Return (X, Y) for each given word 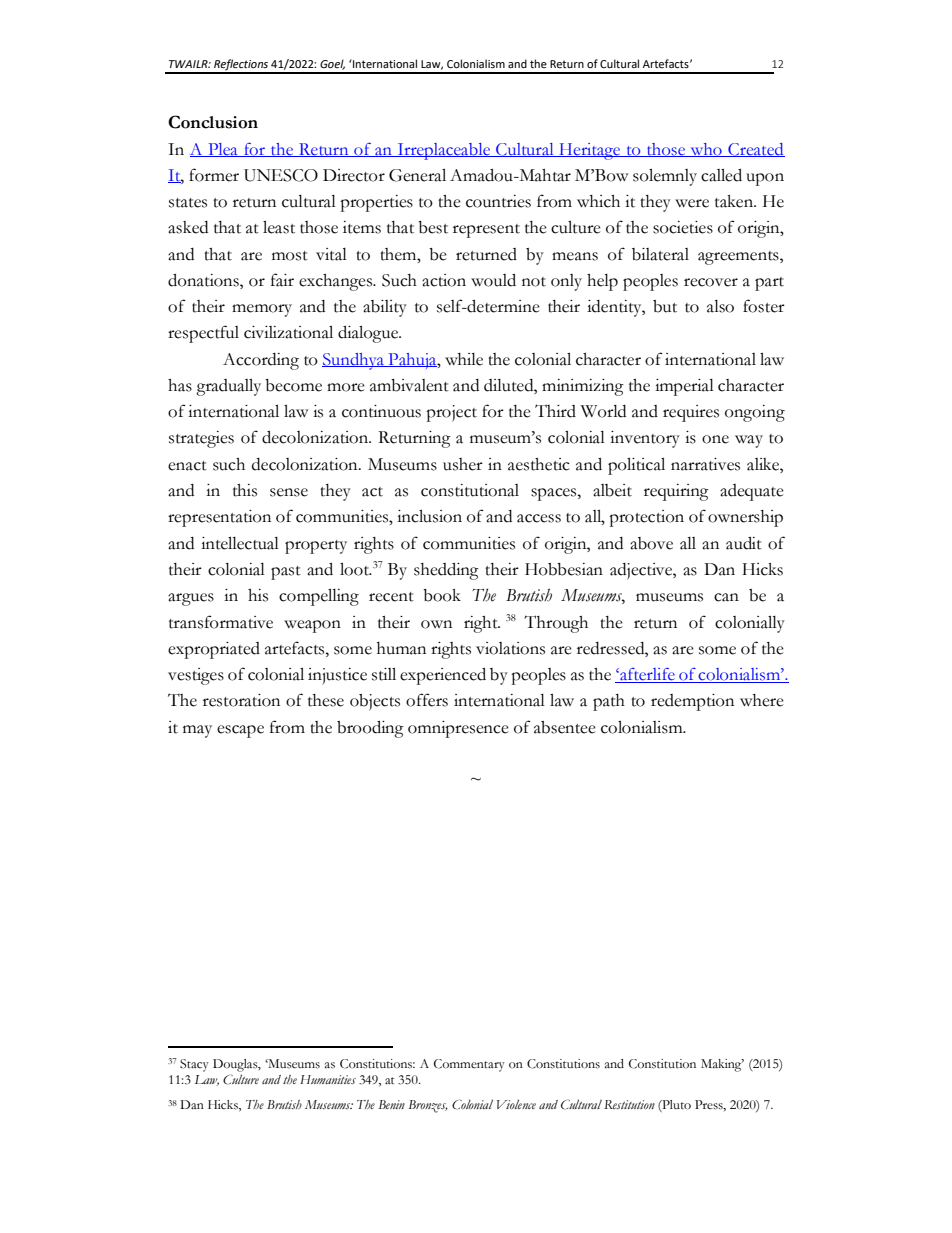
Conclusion (213, 122)
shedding (446, 571)
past (286, 573)
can (726, 597)
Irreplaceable (444, 151)
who (706, 150)
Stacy (194, 1065)
